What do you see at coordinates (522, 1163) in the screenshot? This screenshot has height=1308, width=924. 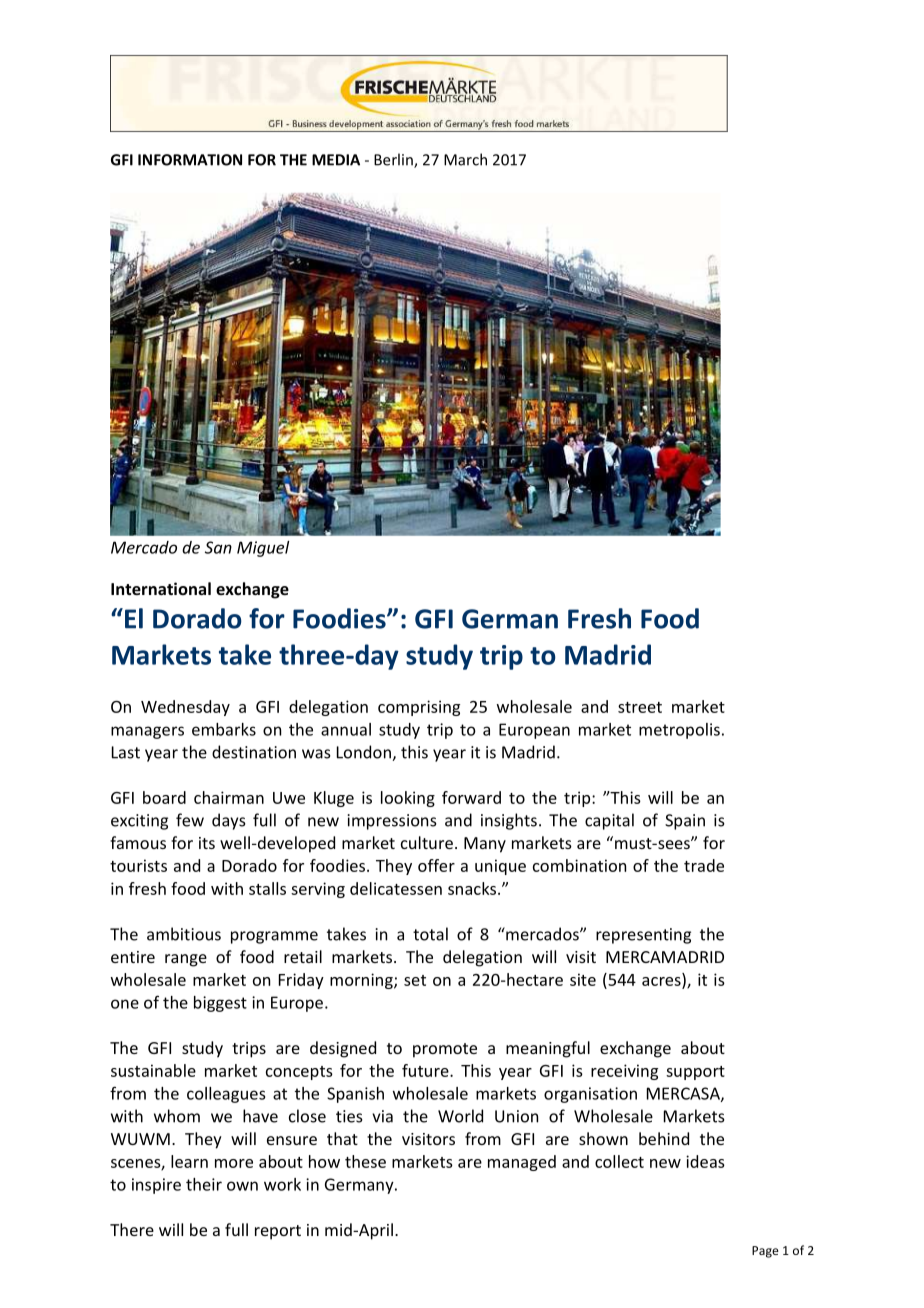 I see `managed` at bounding box center [522, 1163].
